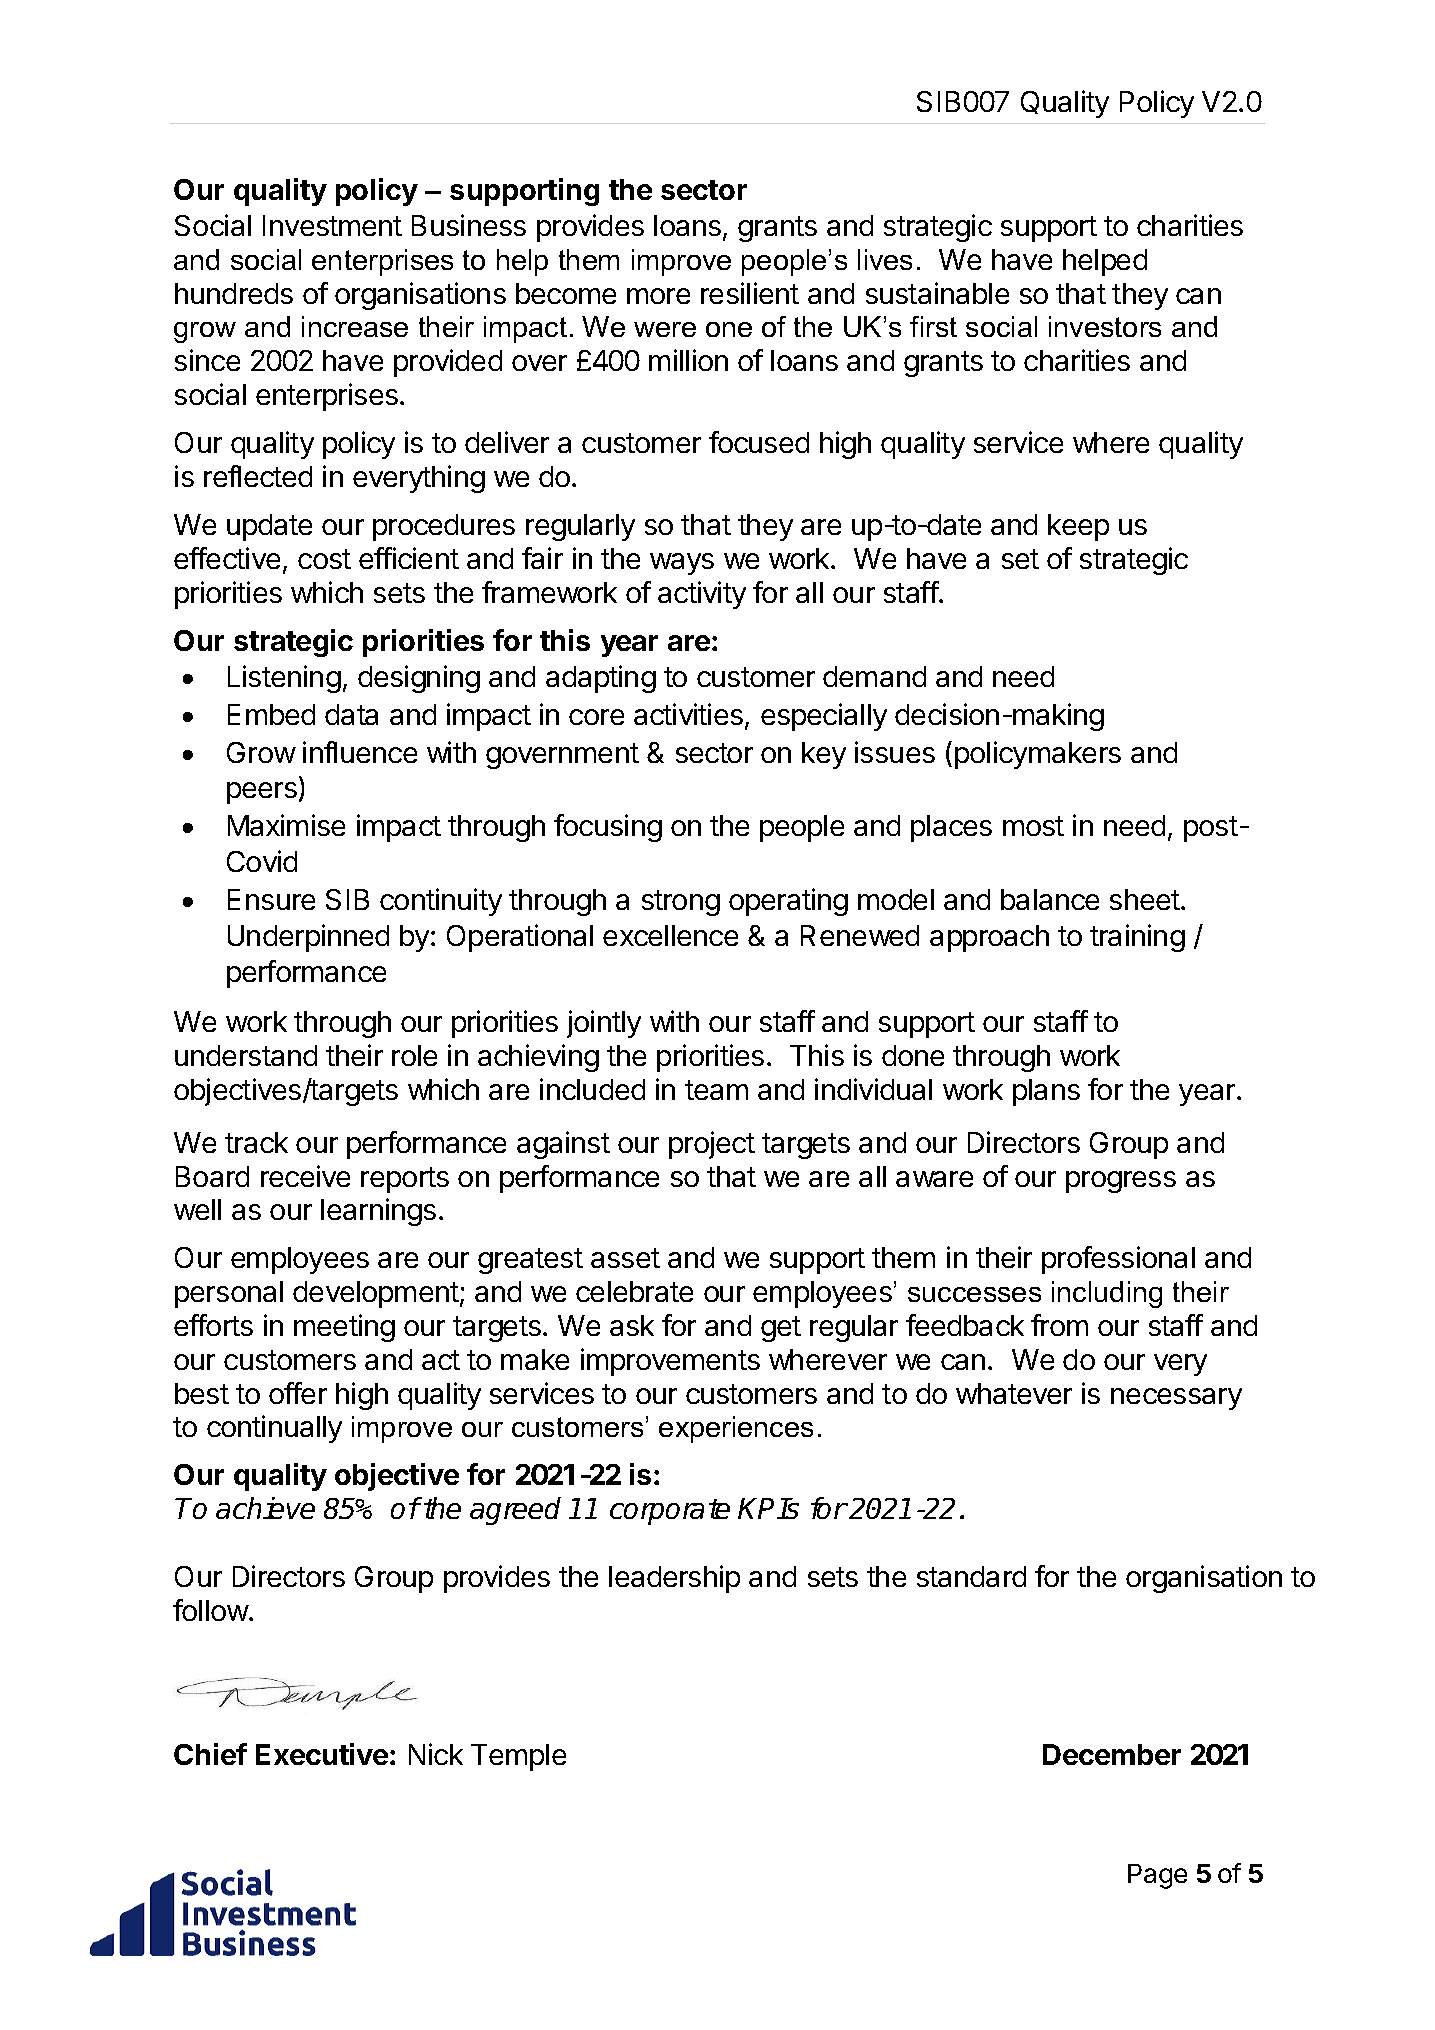 The width and height of the image is (1435, 2030). What do you see at coordinates (608, 828) in the image?
I see `focusing` at bounding box center [608, 828].
